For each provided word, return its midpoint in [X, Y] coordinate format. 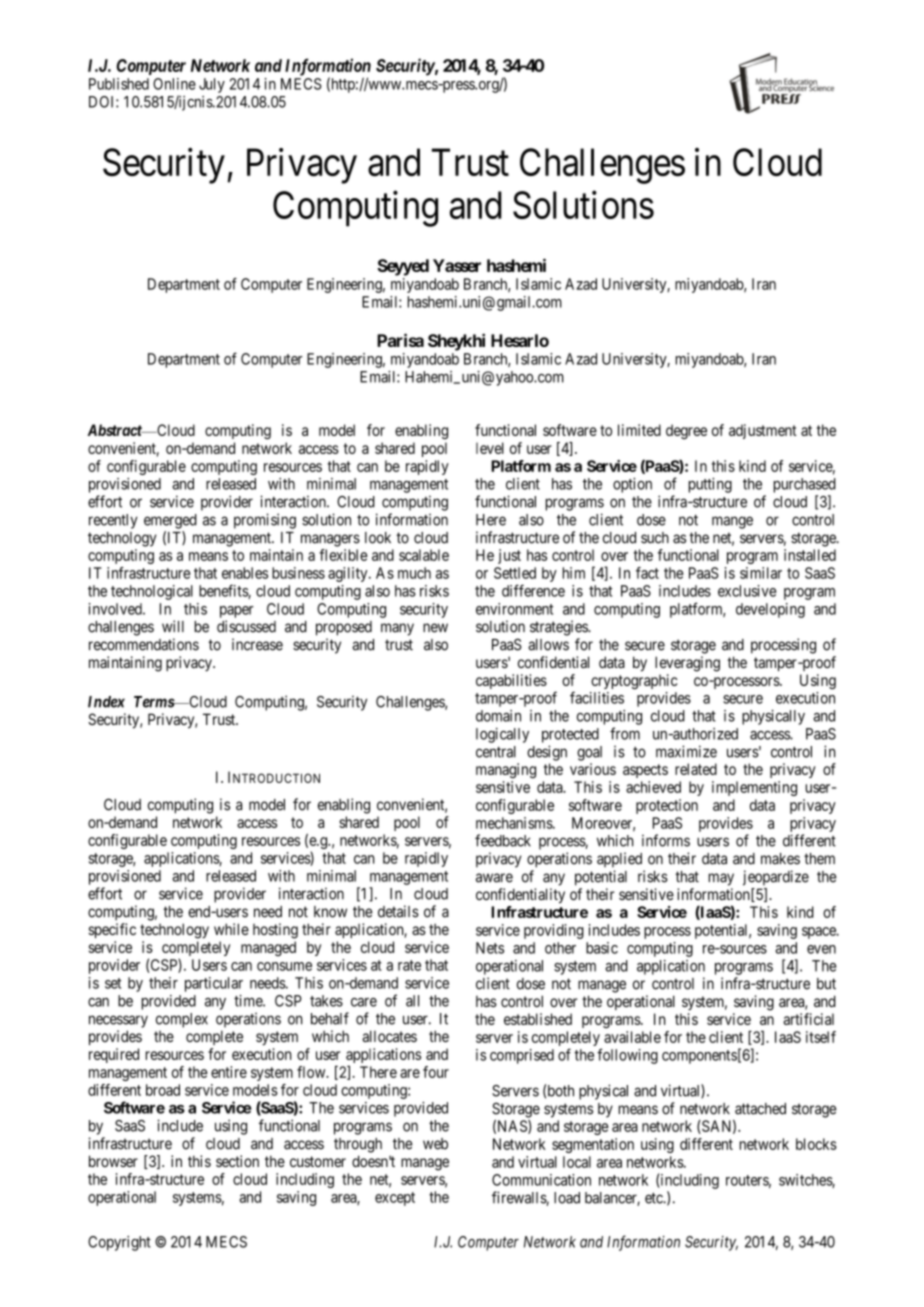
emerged [170, 521]
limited [639, 430]
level [490, 448]
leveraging [687, 664]
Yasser [457, 265]
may [721, 879]
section [237, 1161]
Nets [490, 948]
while [231, 929]
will [173, 626]
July [212, 85]
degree [686, 431]
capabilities [511, 681]
